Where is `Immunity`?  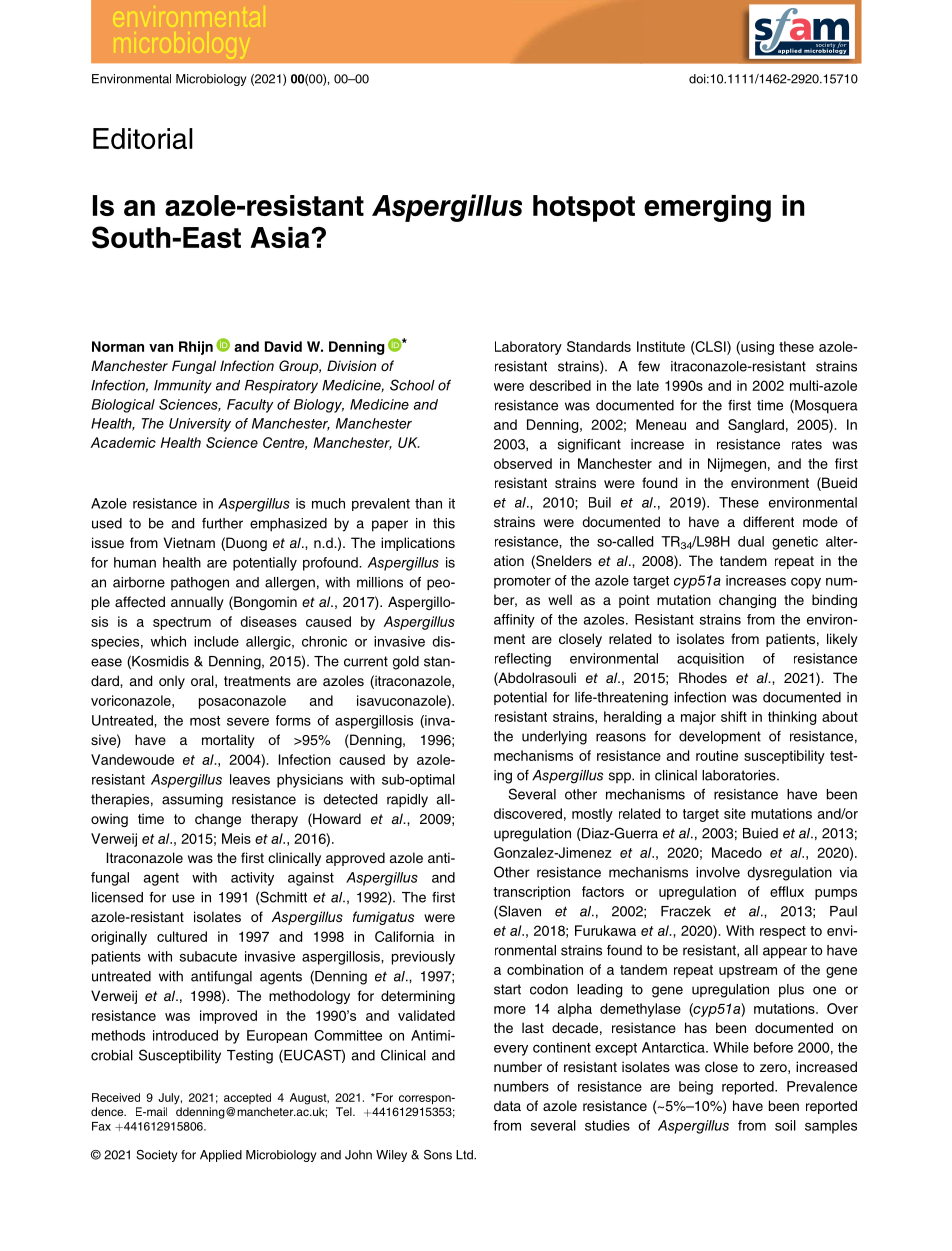 Immunity is located at coordinates (183, 387).
